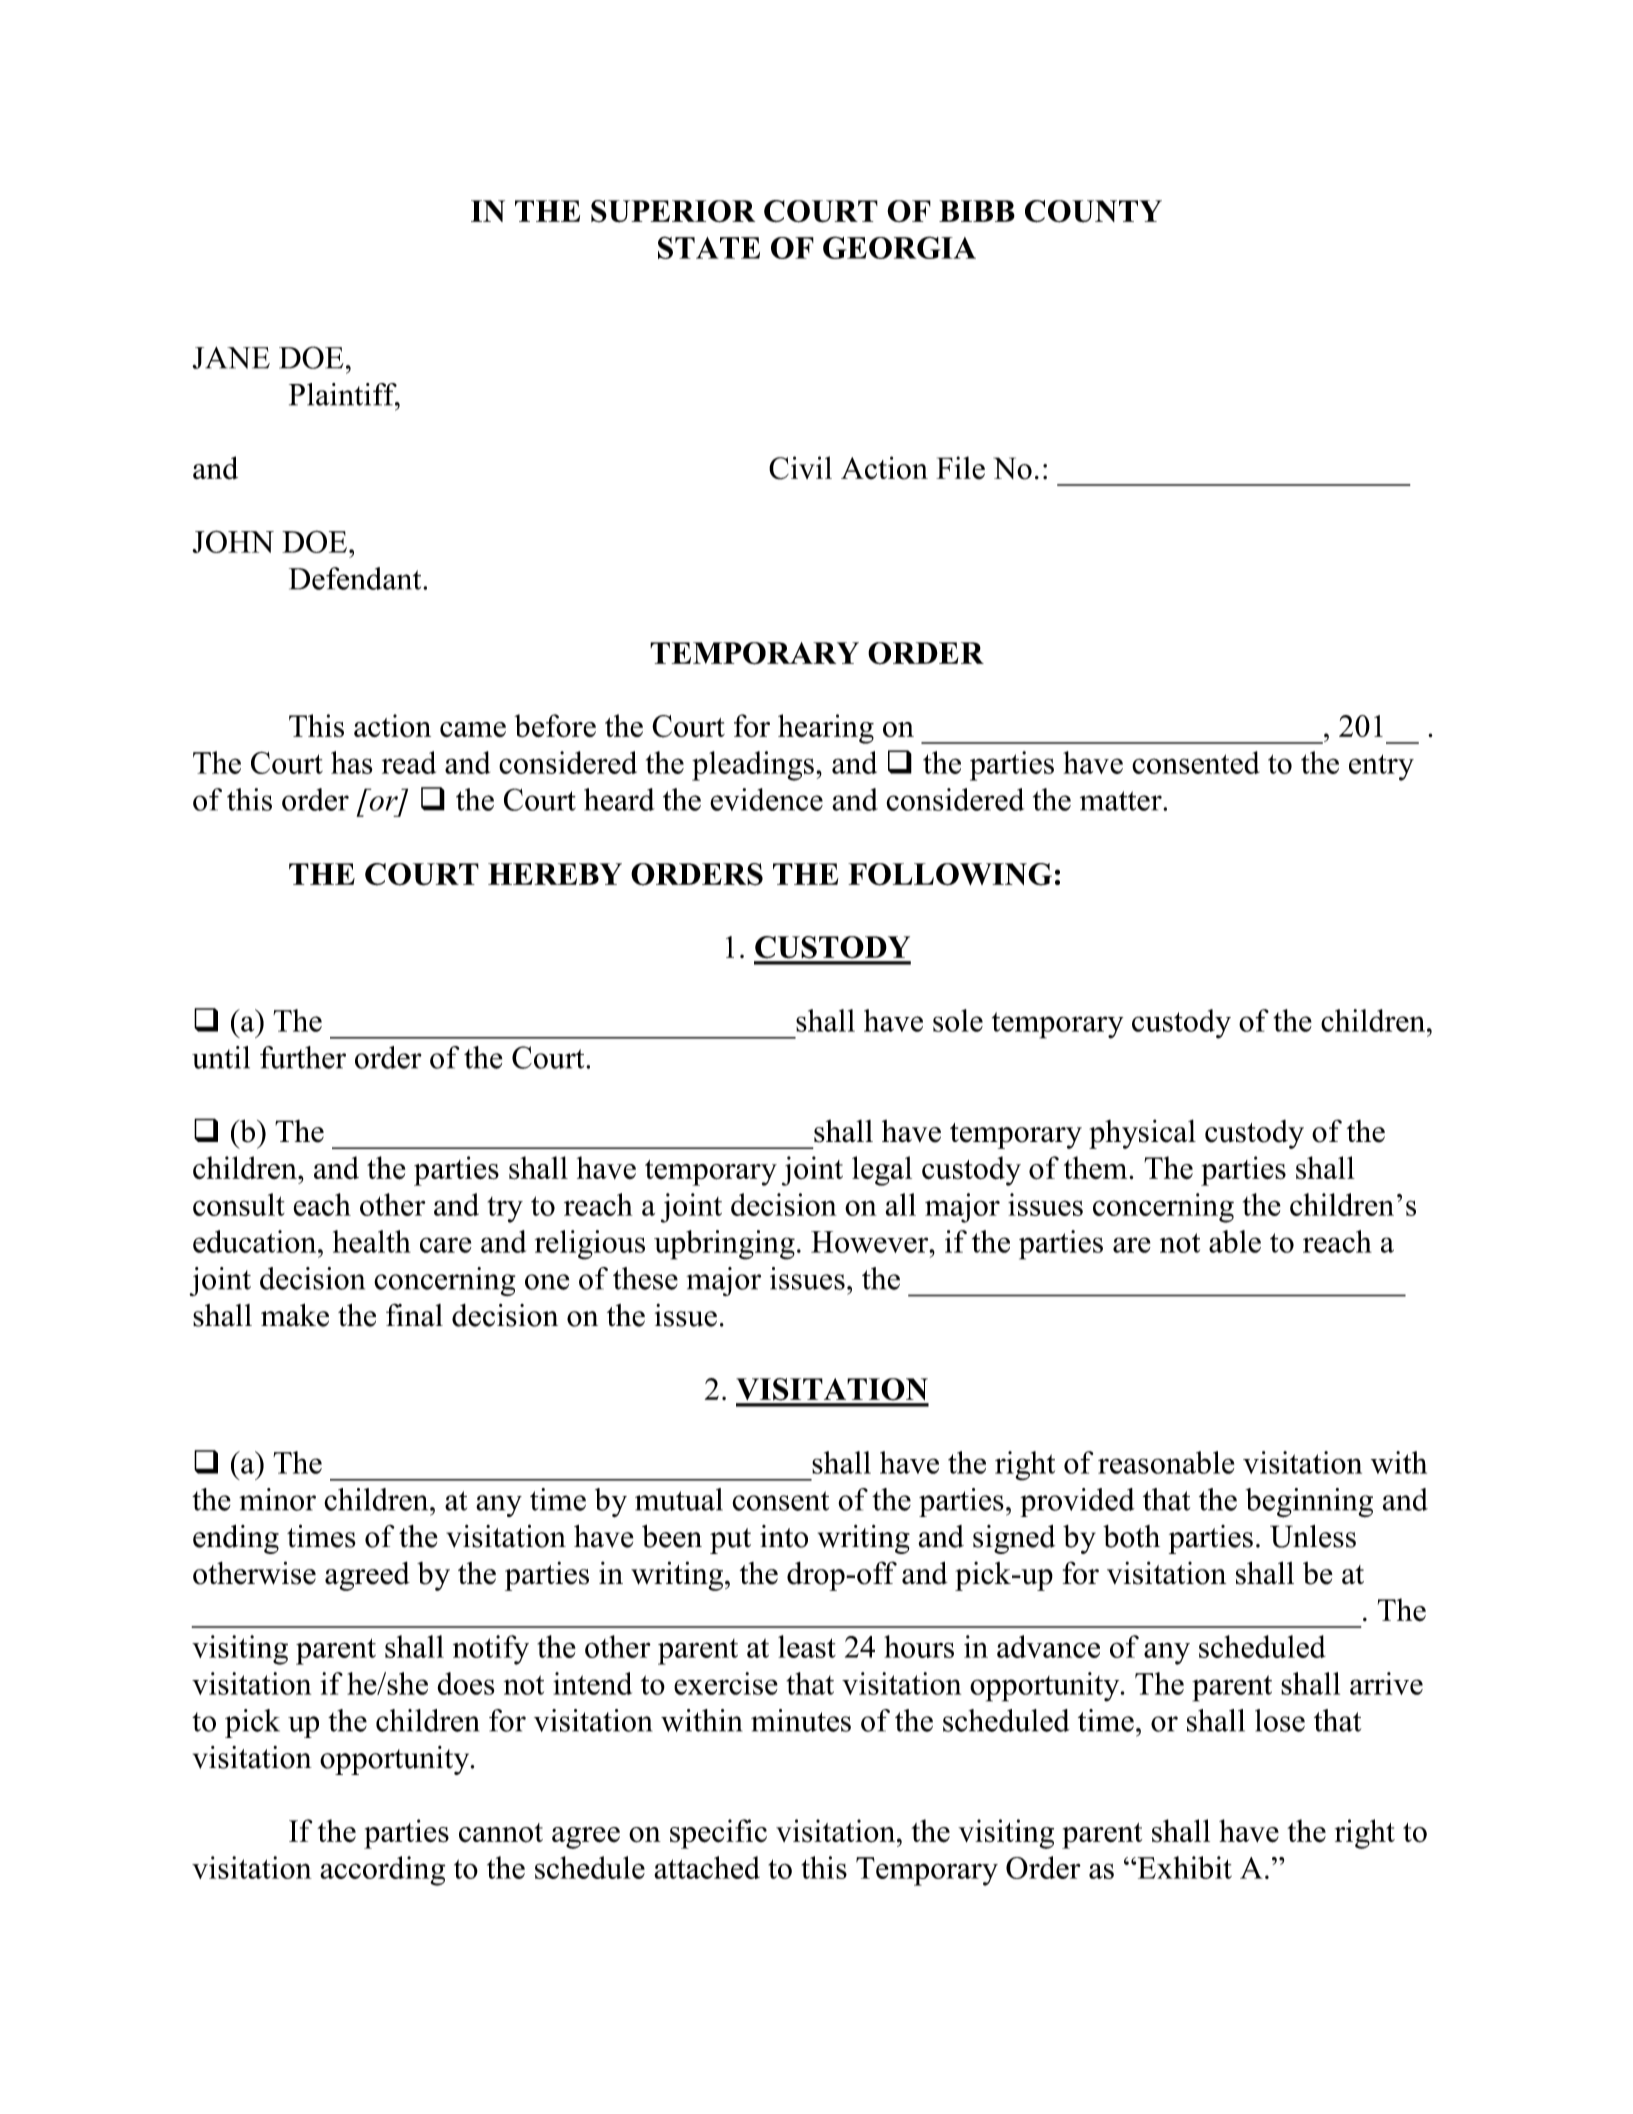 This document has width=1633, height=2114. What do you see at coordinates (382, 1871) in the document?
I see `according` at bounding box center [382, 1871].
